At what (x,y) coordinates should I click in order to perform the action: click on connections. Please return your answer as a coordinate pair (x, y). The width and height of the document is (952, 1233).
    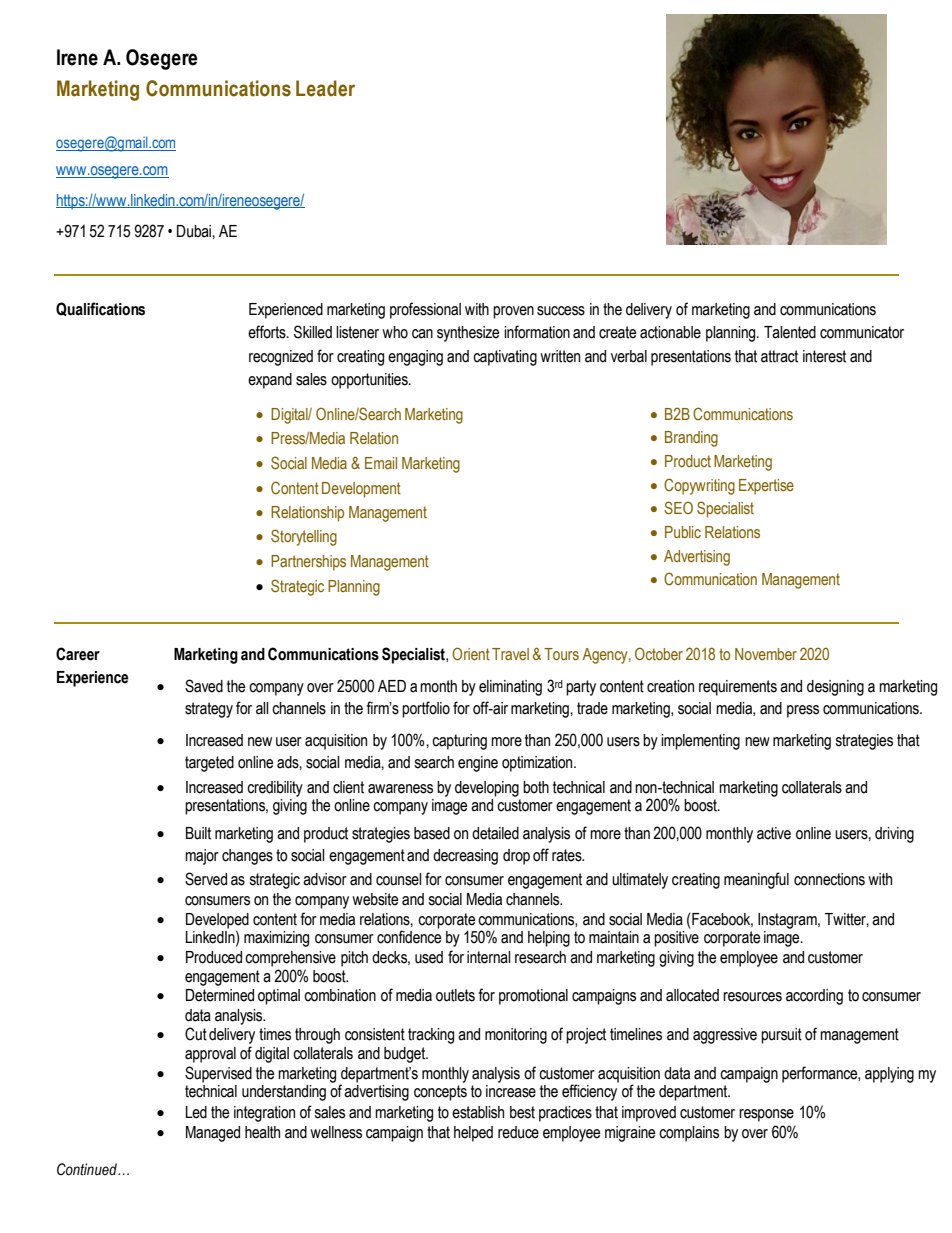
    Looking at the image, I should click on (829, 879).
